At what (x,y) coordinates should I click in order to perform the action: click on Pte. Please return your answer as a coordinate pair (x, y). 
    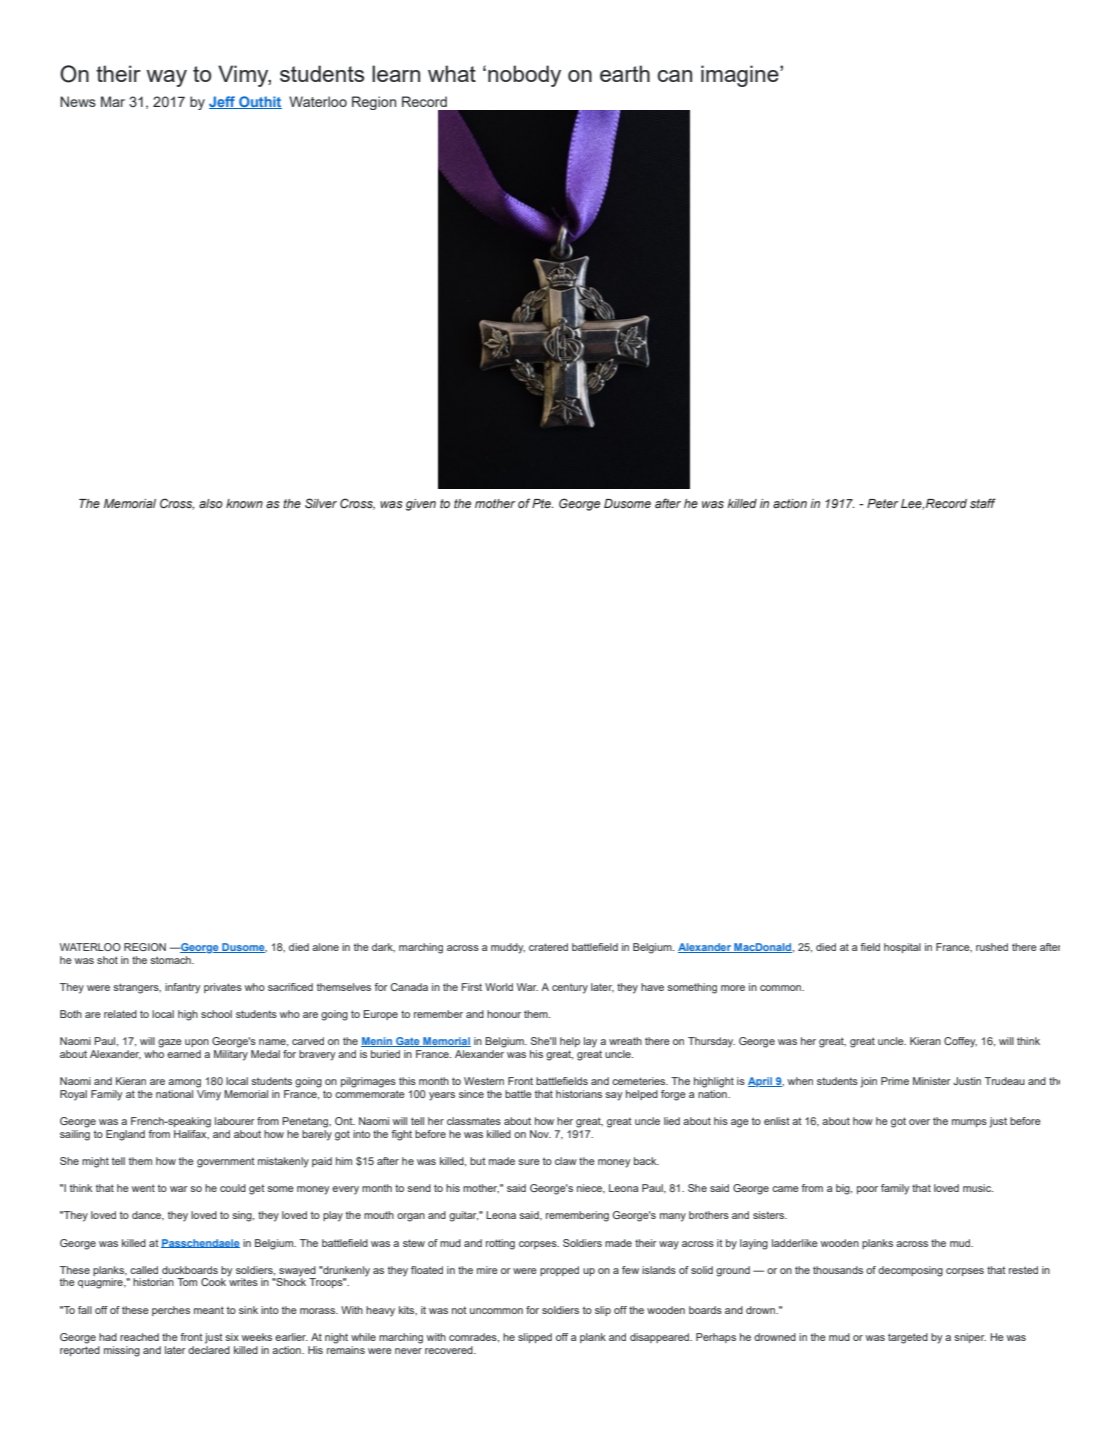
    Looking at the image, I should click on (542, 503).
